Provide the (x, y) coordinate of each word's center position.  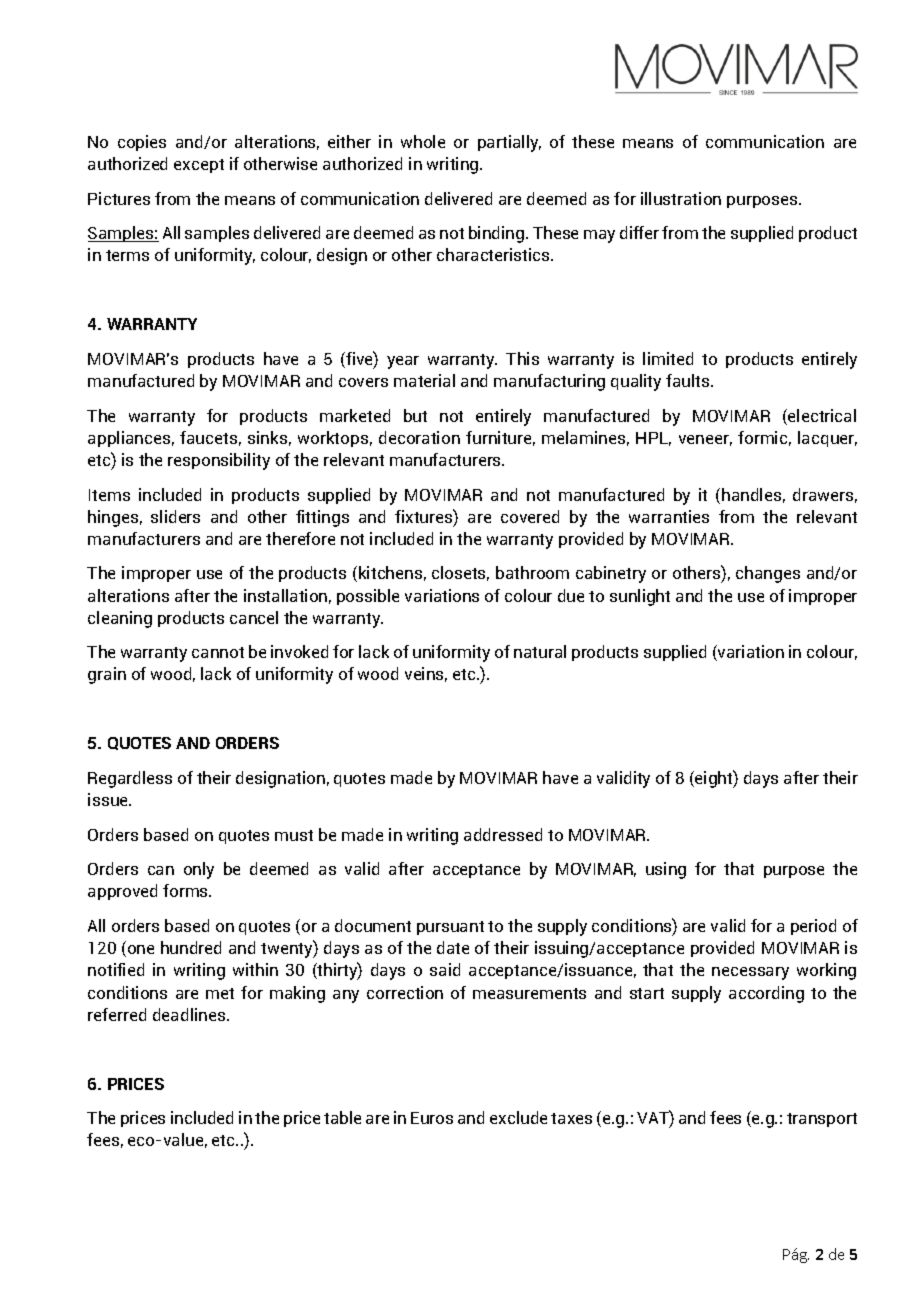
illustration (681, 198)
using (666, 870)
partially (509, 143)
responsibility (219, 461)
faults (689, 380)
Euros (432, 1118)
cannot (218, 652)
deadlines (190, 1014)
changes (768, 574)
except (199, 166)
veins (426, 674)
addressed (503, 834)
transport (822, 1120)
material (424, 380)
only (199, 870)
